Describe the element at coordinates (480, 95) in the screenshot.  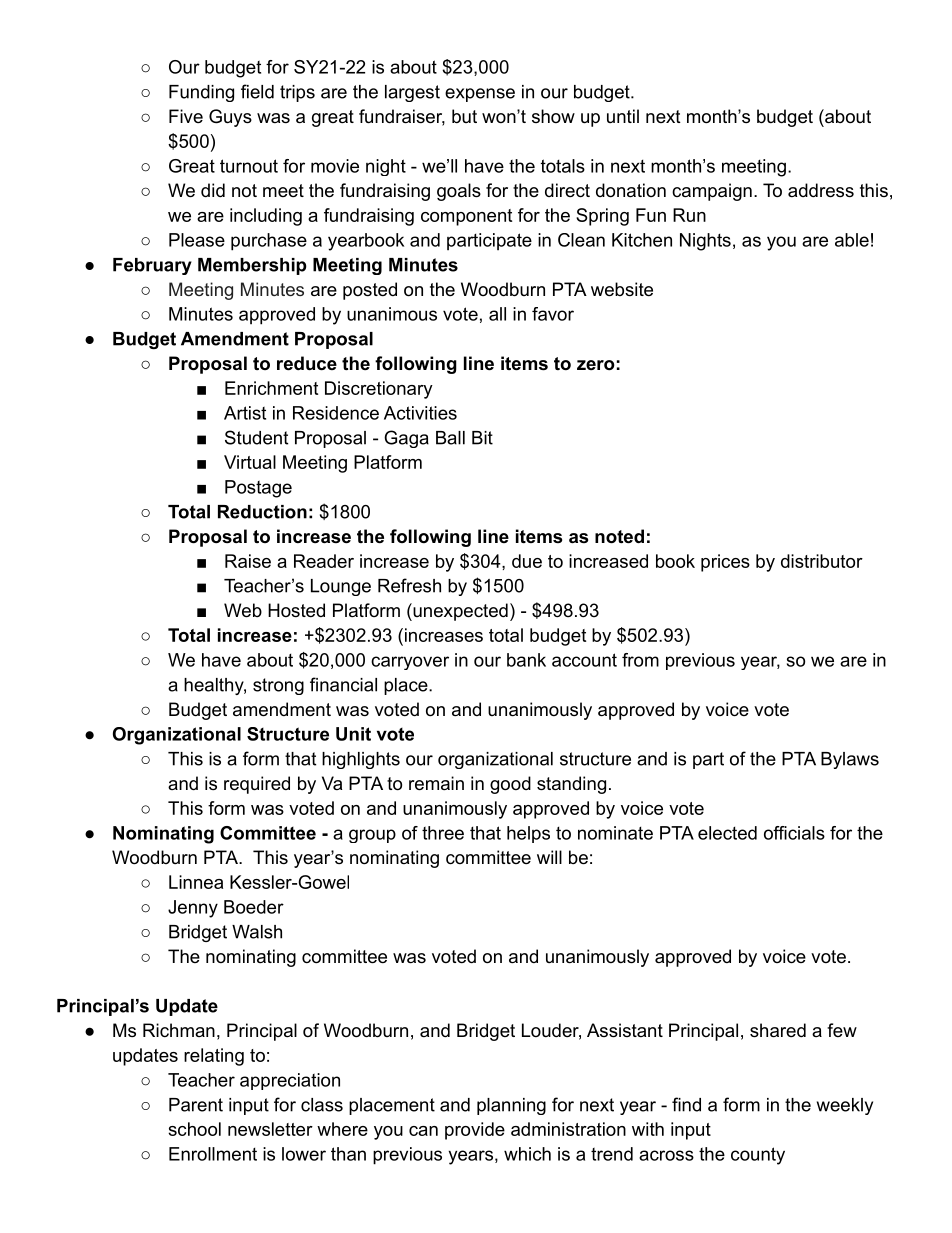
I see `expense` at that location.
